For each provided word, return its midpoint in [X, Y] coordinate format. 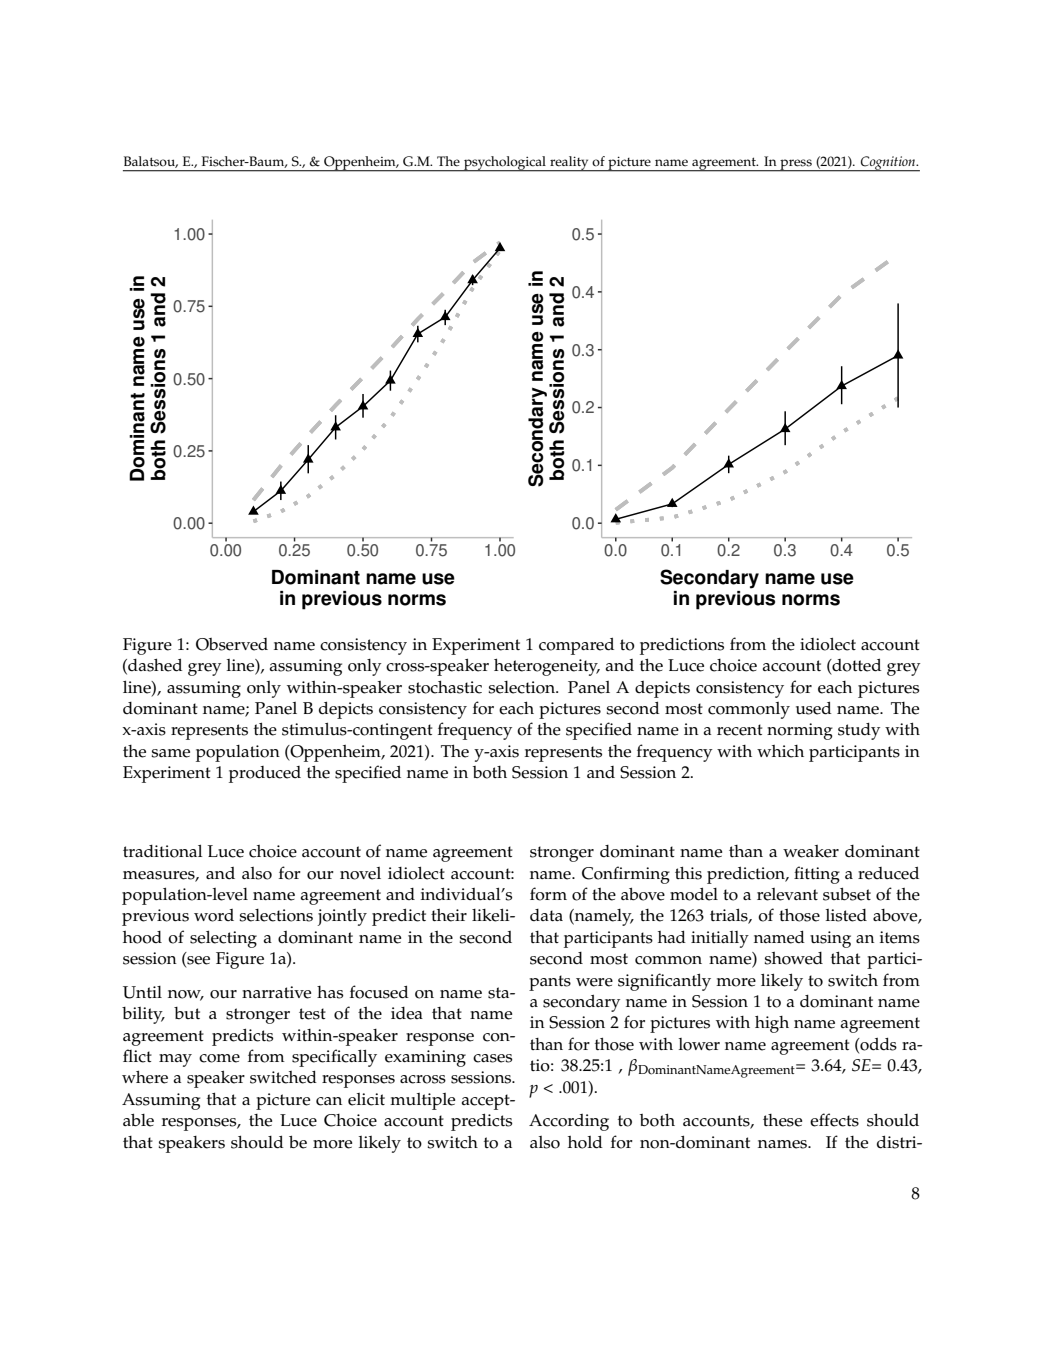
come [219, 1058]
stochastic [445, 687]
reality [569, 164]
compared [576, 646]
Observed [232, 644]
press [796, 165]
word [214, 915]
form [548, 894]
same [170, 753]
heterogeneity [547, 667]
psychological [505, 164]
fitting [817, 875]
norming [800, 731]
